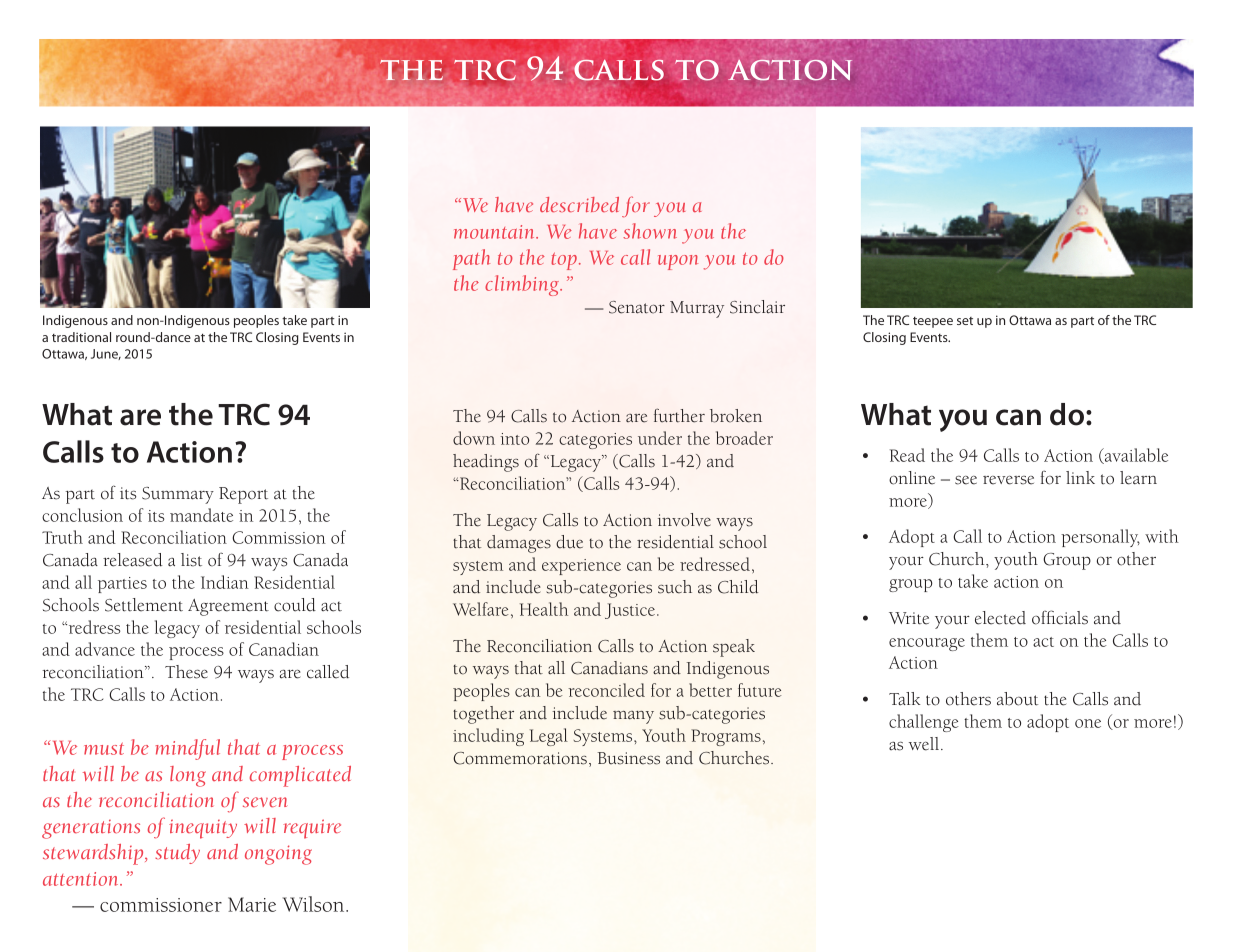  What do you see at coordinates (252, 904) in the image?
I see `Marie` at bounding box center [252, 904].
